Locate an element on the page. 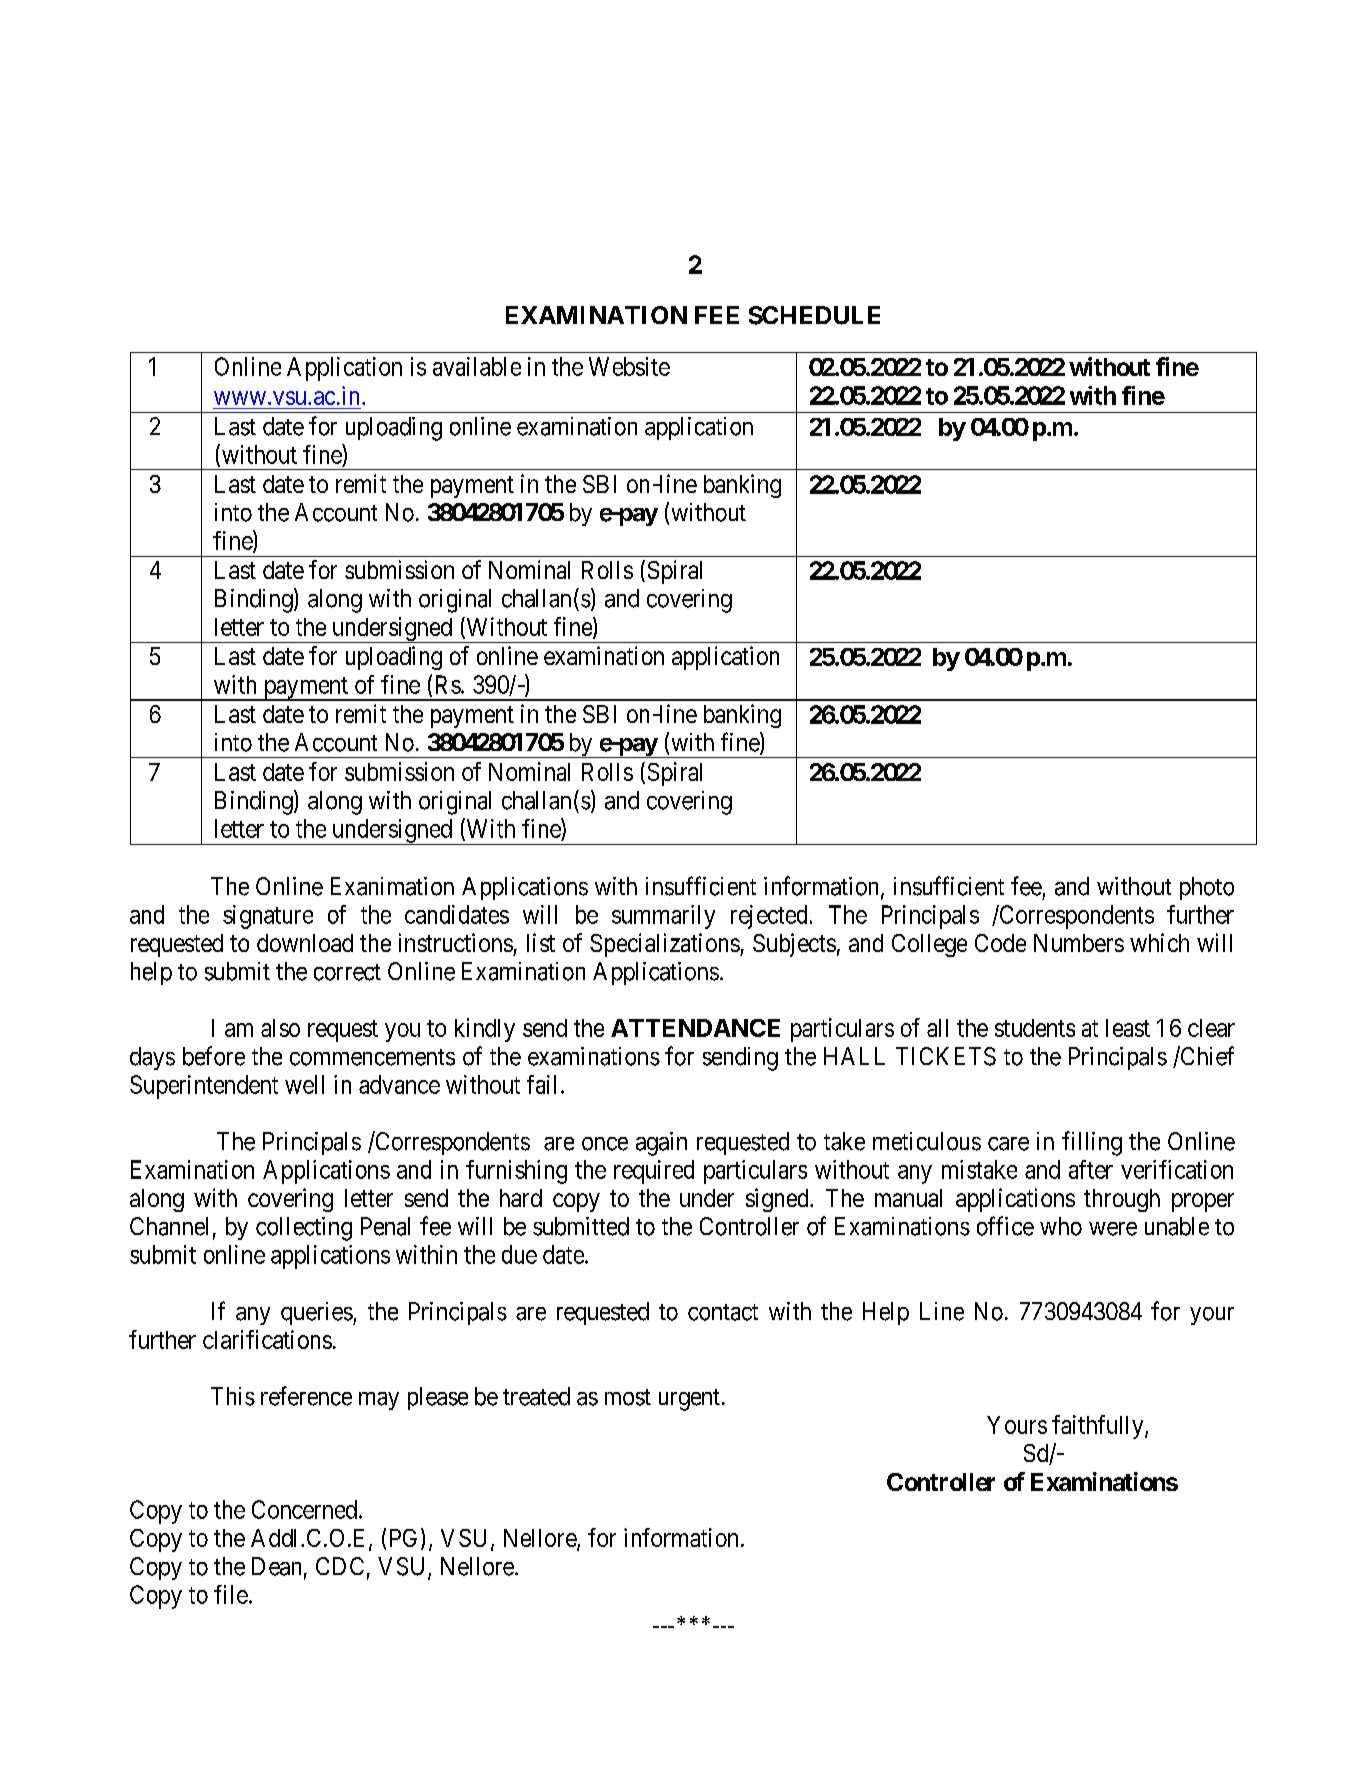  SCHEDULE is located at coordinates (814, 315).
